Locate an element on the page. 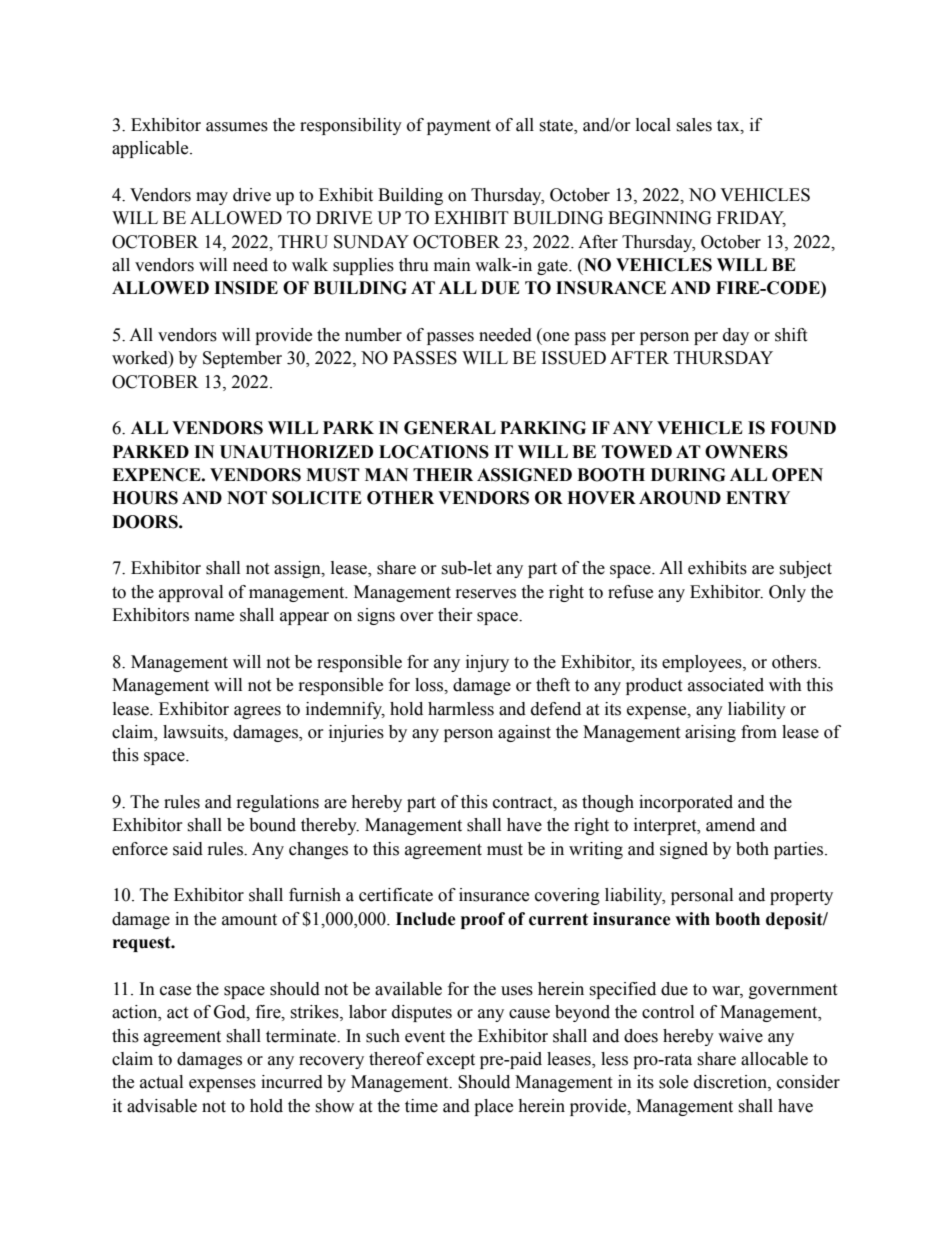 The width and height of the document is (952, 1233). against is located at coordinates (524, 733).
